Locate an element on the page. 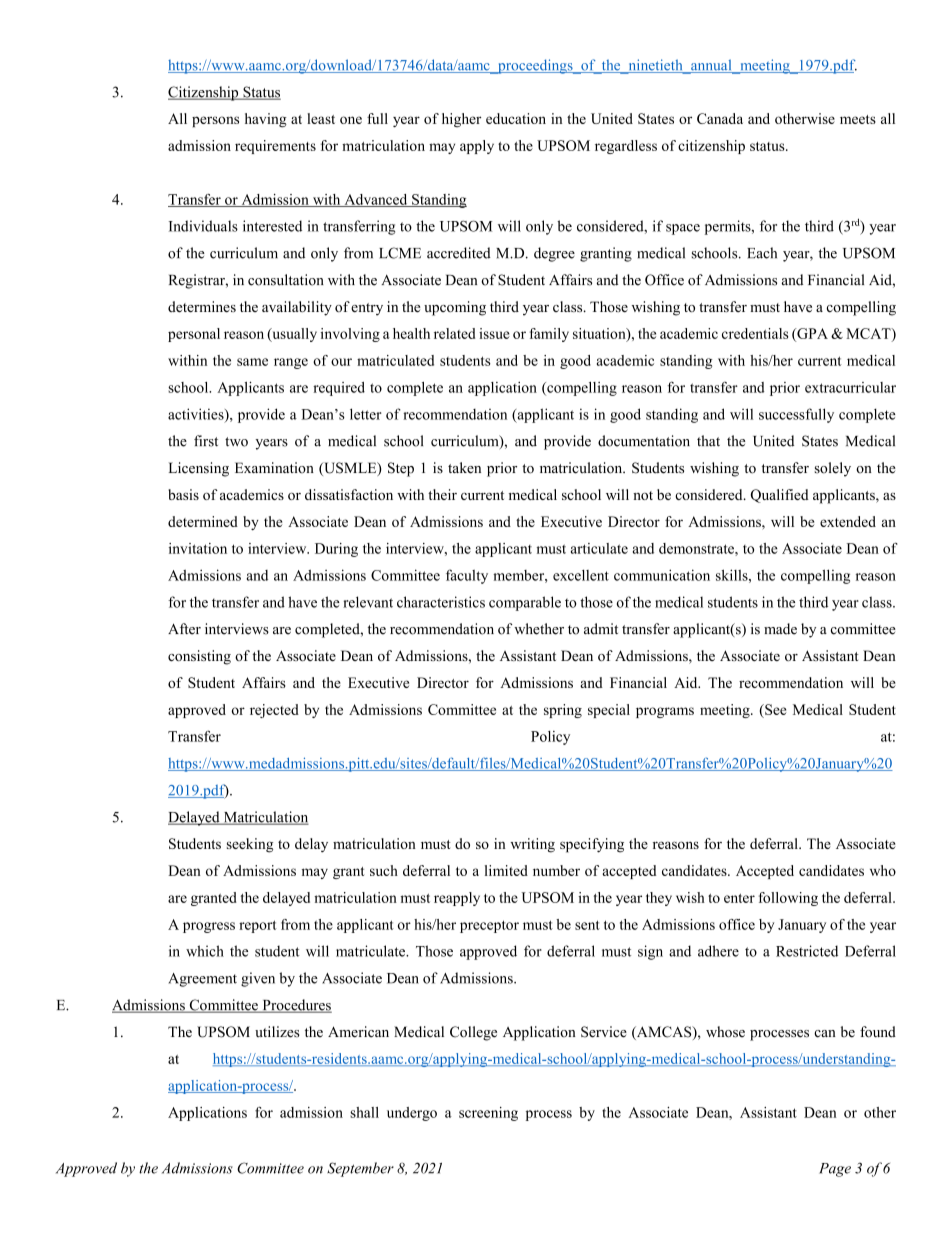 The image size is (952, 1233). limited is located at coordinates (506, 870).
